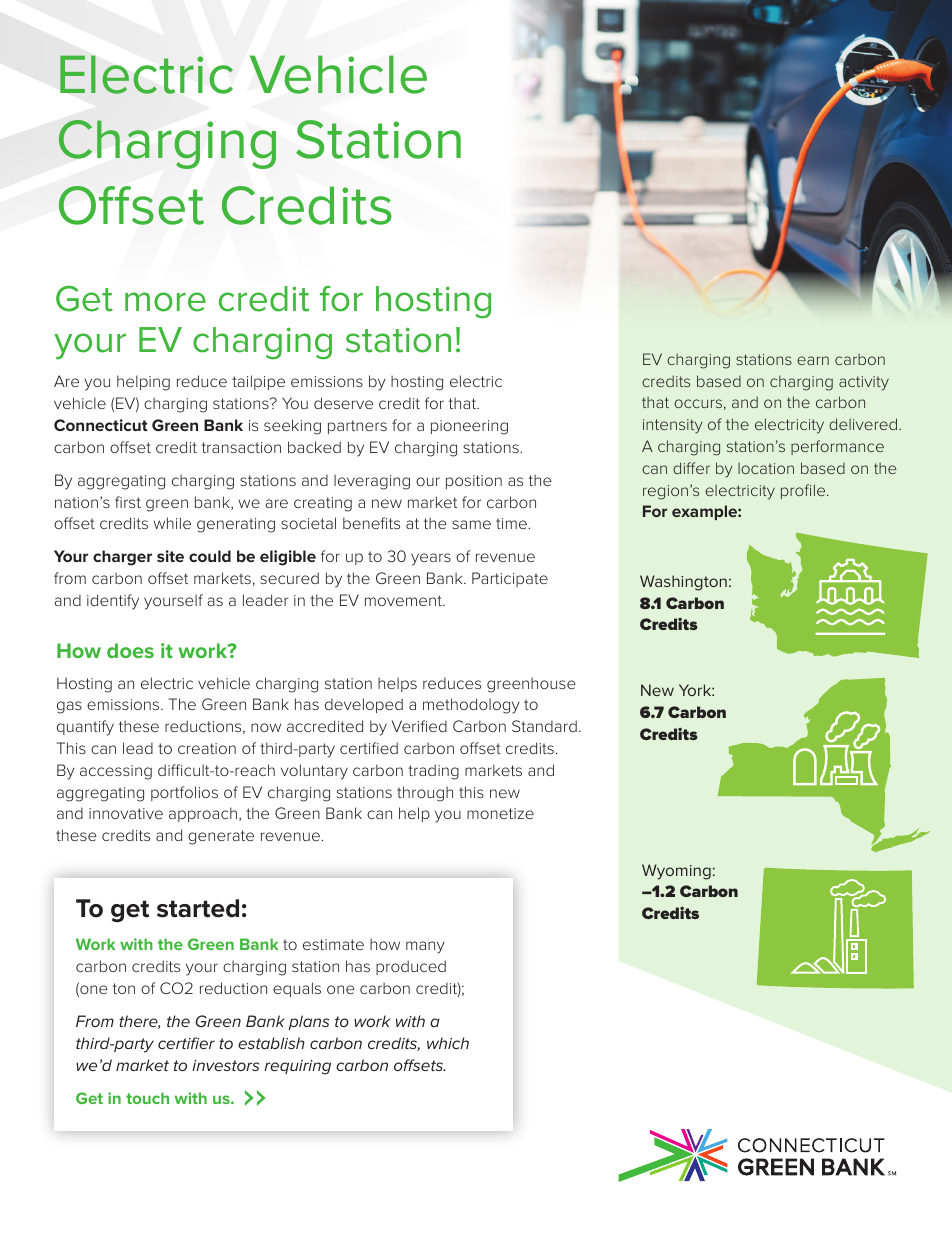 Image resolution: width=952 pixels, height=1233 pixels. Describe the element at coordinates (147, 1098) in the page. I see `touch` at that location.
